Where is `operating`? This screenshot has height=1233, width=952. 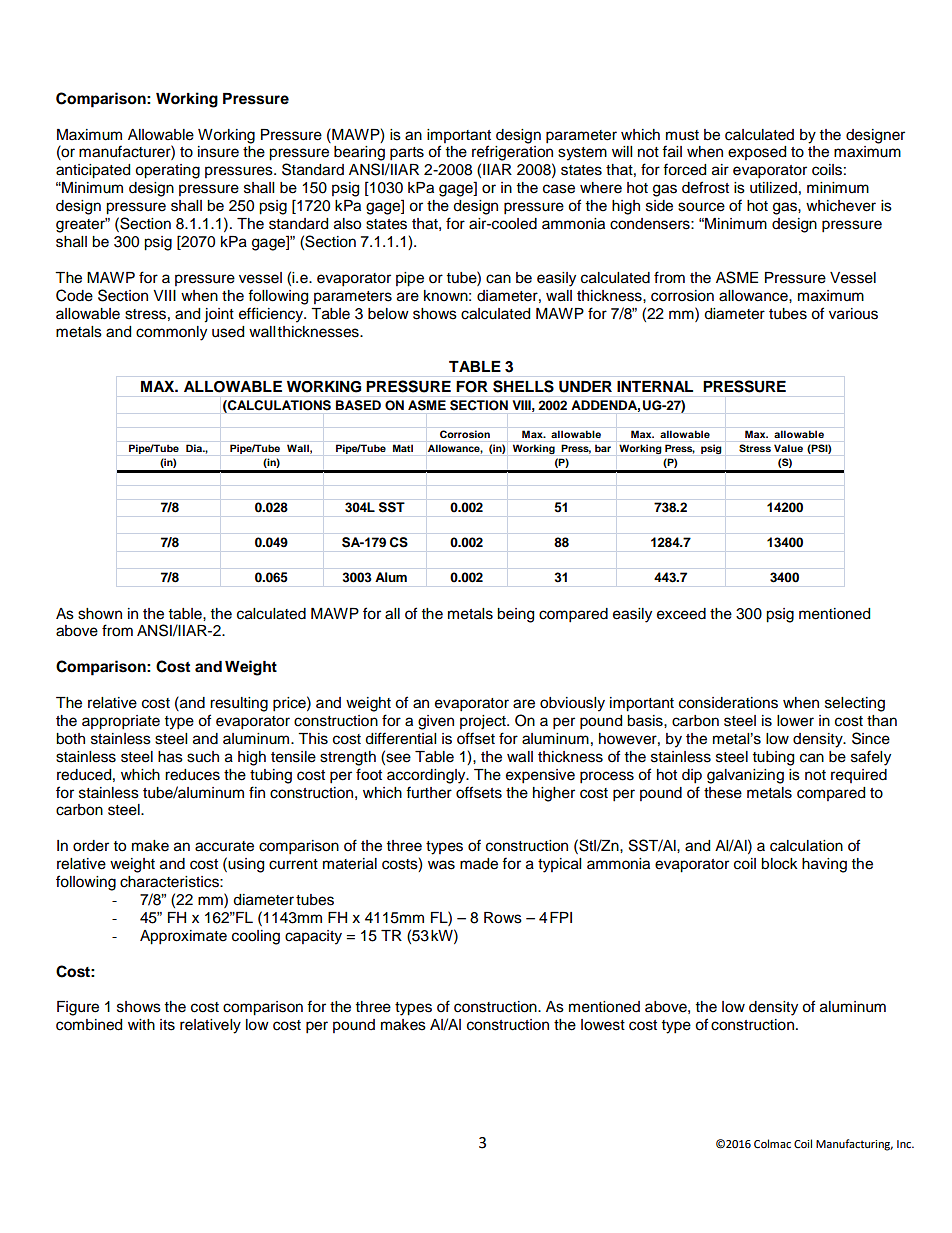
operating is located at coordinates (167, 171).
